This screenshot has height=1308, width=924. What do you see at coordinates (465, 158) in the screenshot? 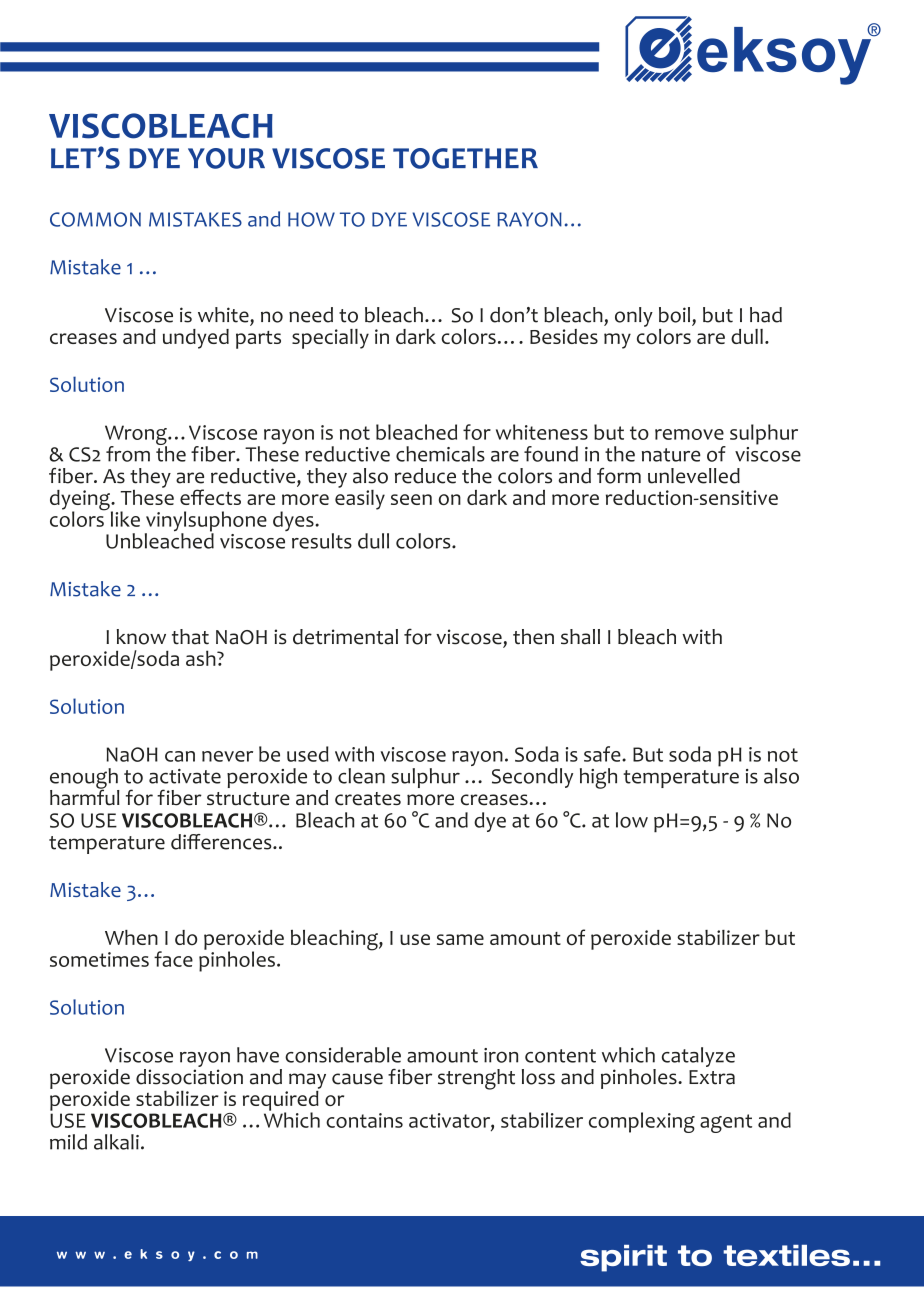
I see `TOGETHER` at bounding box center [465, 158].
